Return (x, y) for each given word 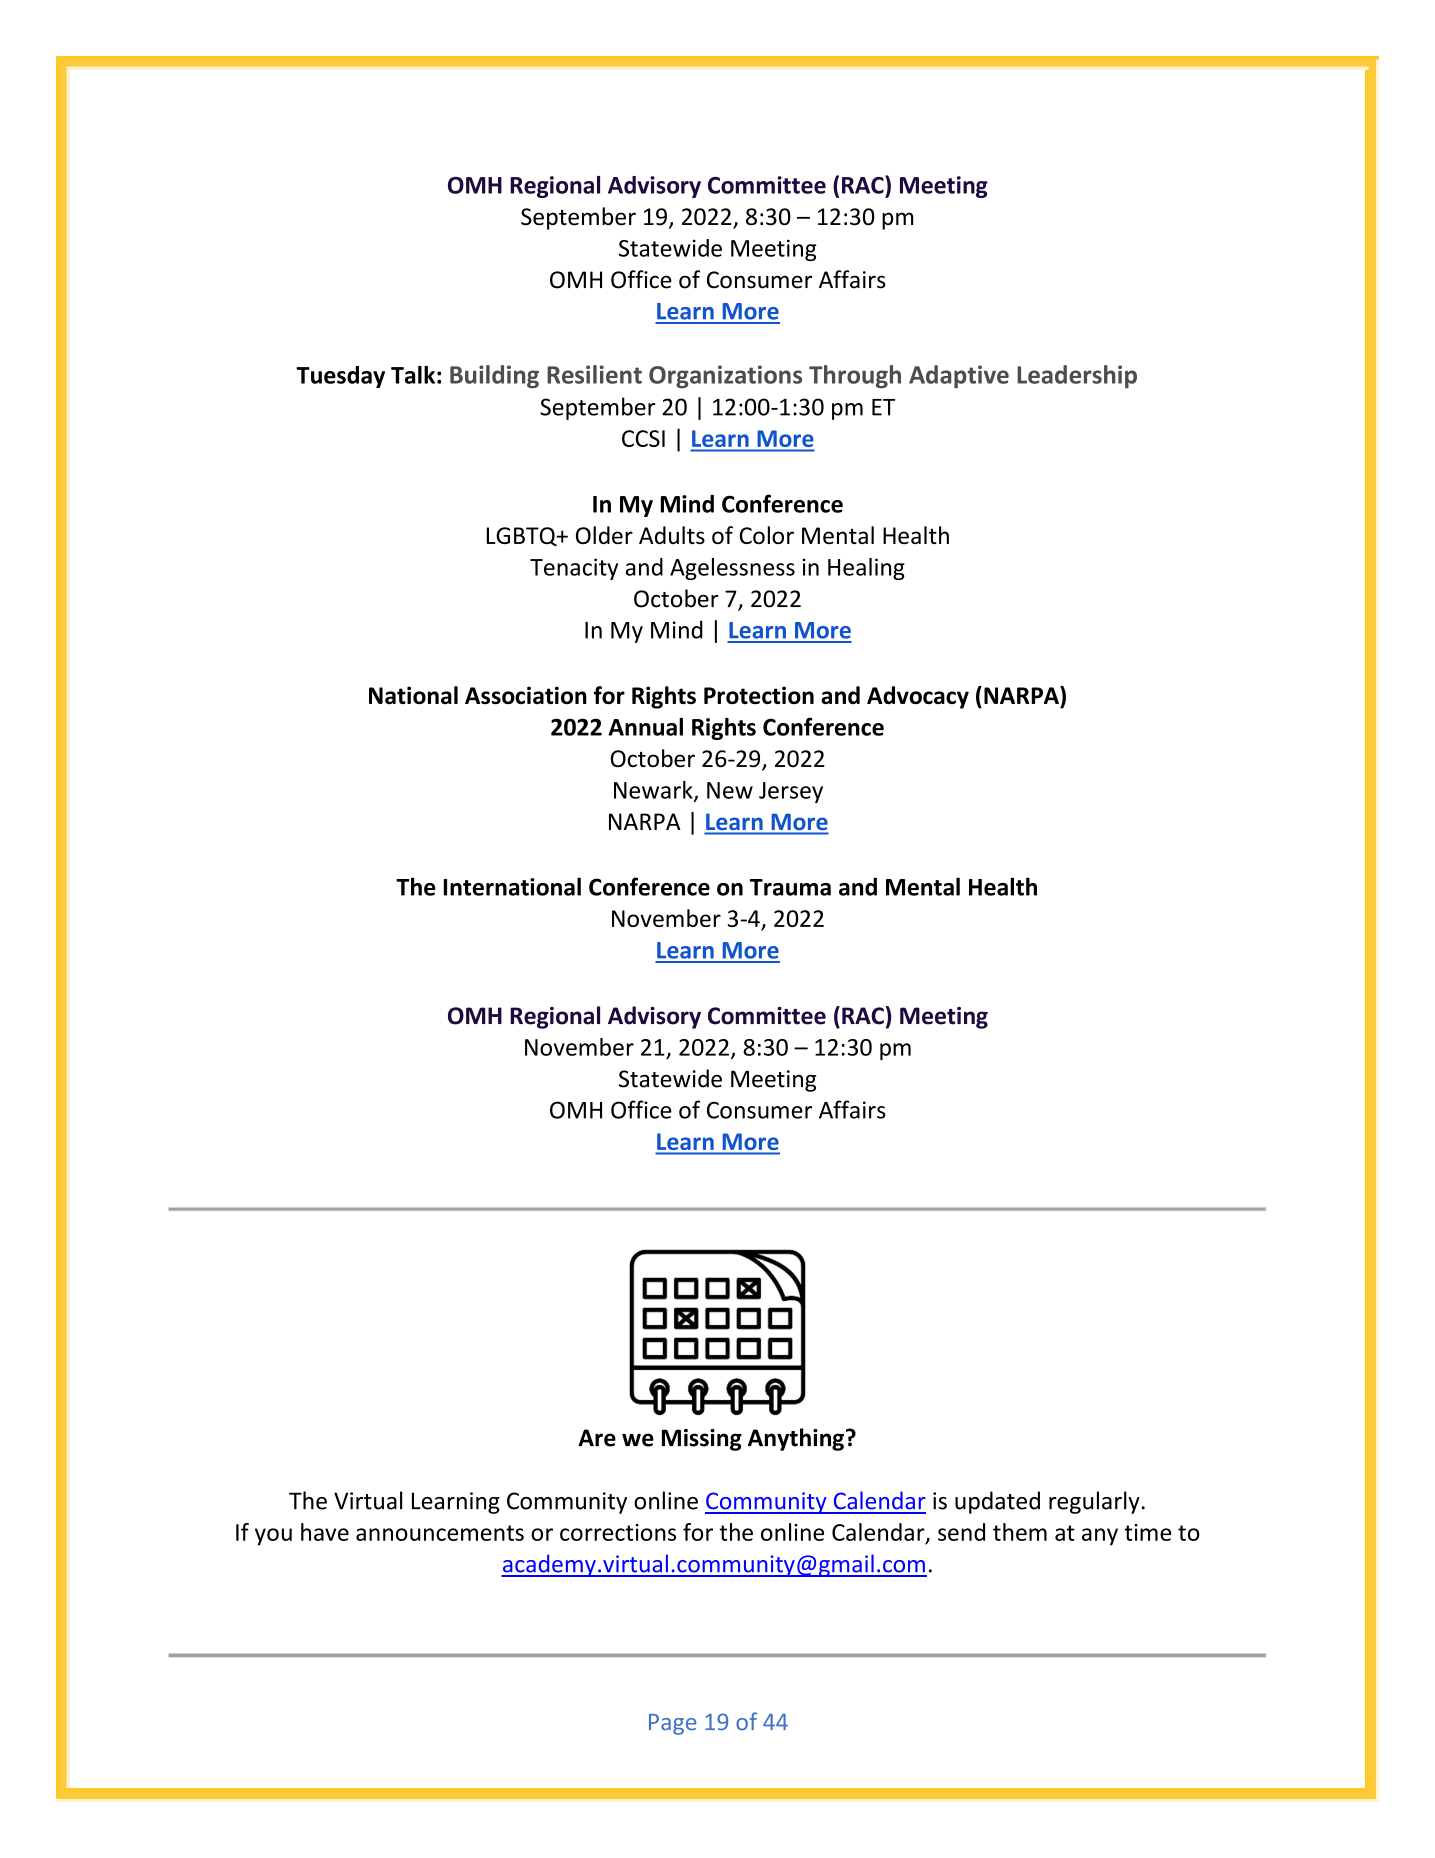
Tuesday (340, 377)
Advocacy (918, 697)
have (325, 1532)
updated (997, 1502)
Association (526, 695)
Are (597, 1438)
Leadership (1077, 376)
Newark (654, 791)
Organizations (725, 377)
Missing (702, 1440)
